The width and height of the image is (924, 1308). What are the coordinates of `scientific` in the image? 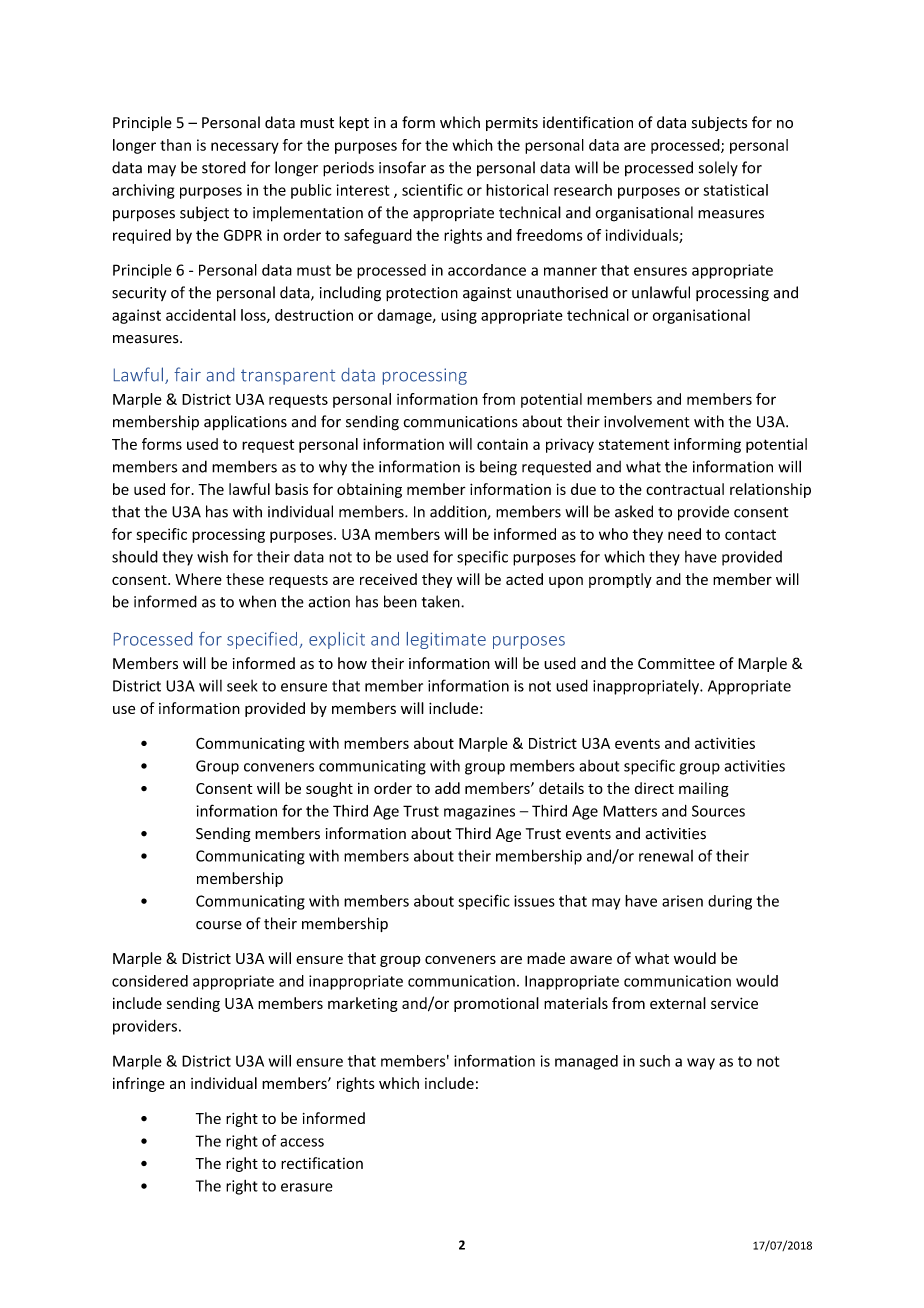 It's located at (432, 190).
